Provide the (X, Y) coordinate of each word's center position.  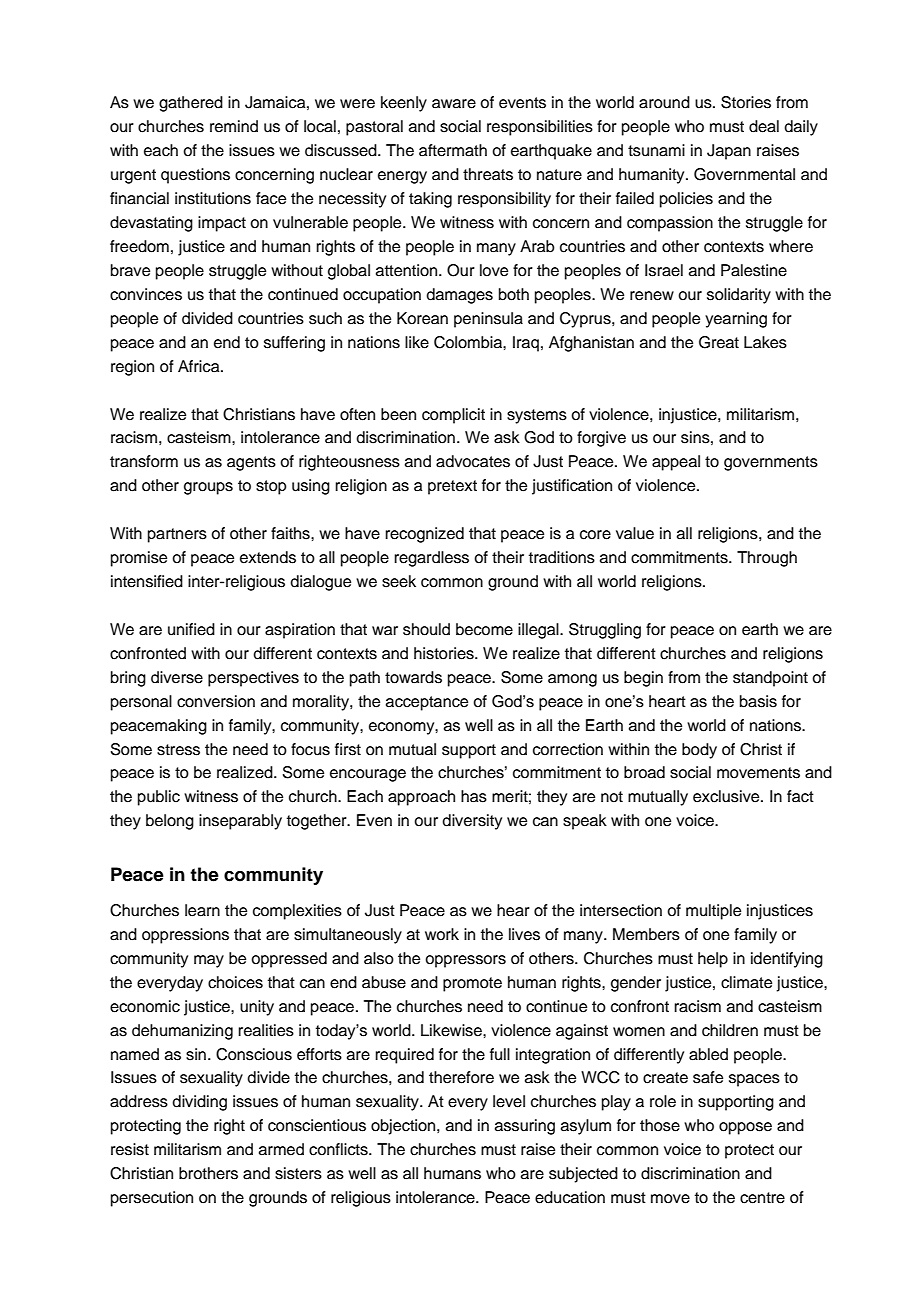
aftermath (453, 150)
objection (404, 1127)
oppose (745, 1128)
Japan (729, 152)
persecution (152, 1199)
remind (234, 126)
